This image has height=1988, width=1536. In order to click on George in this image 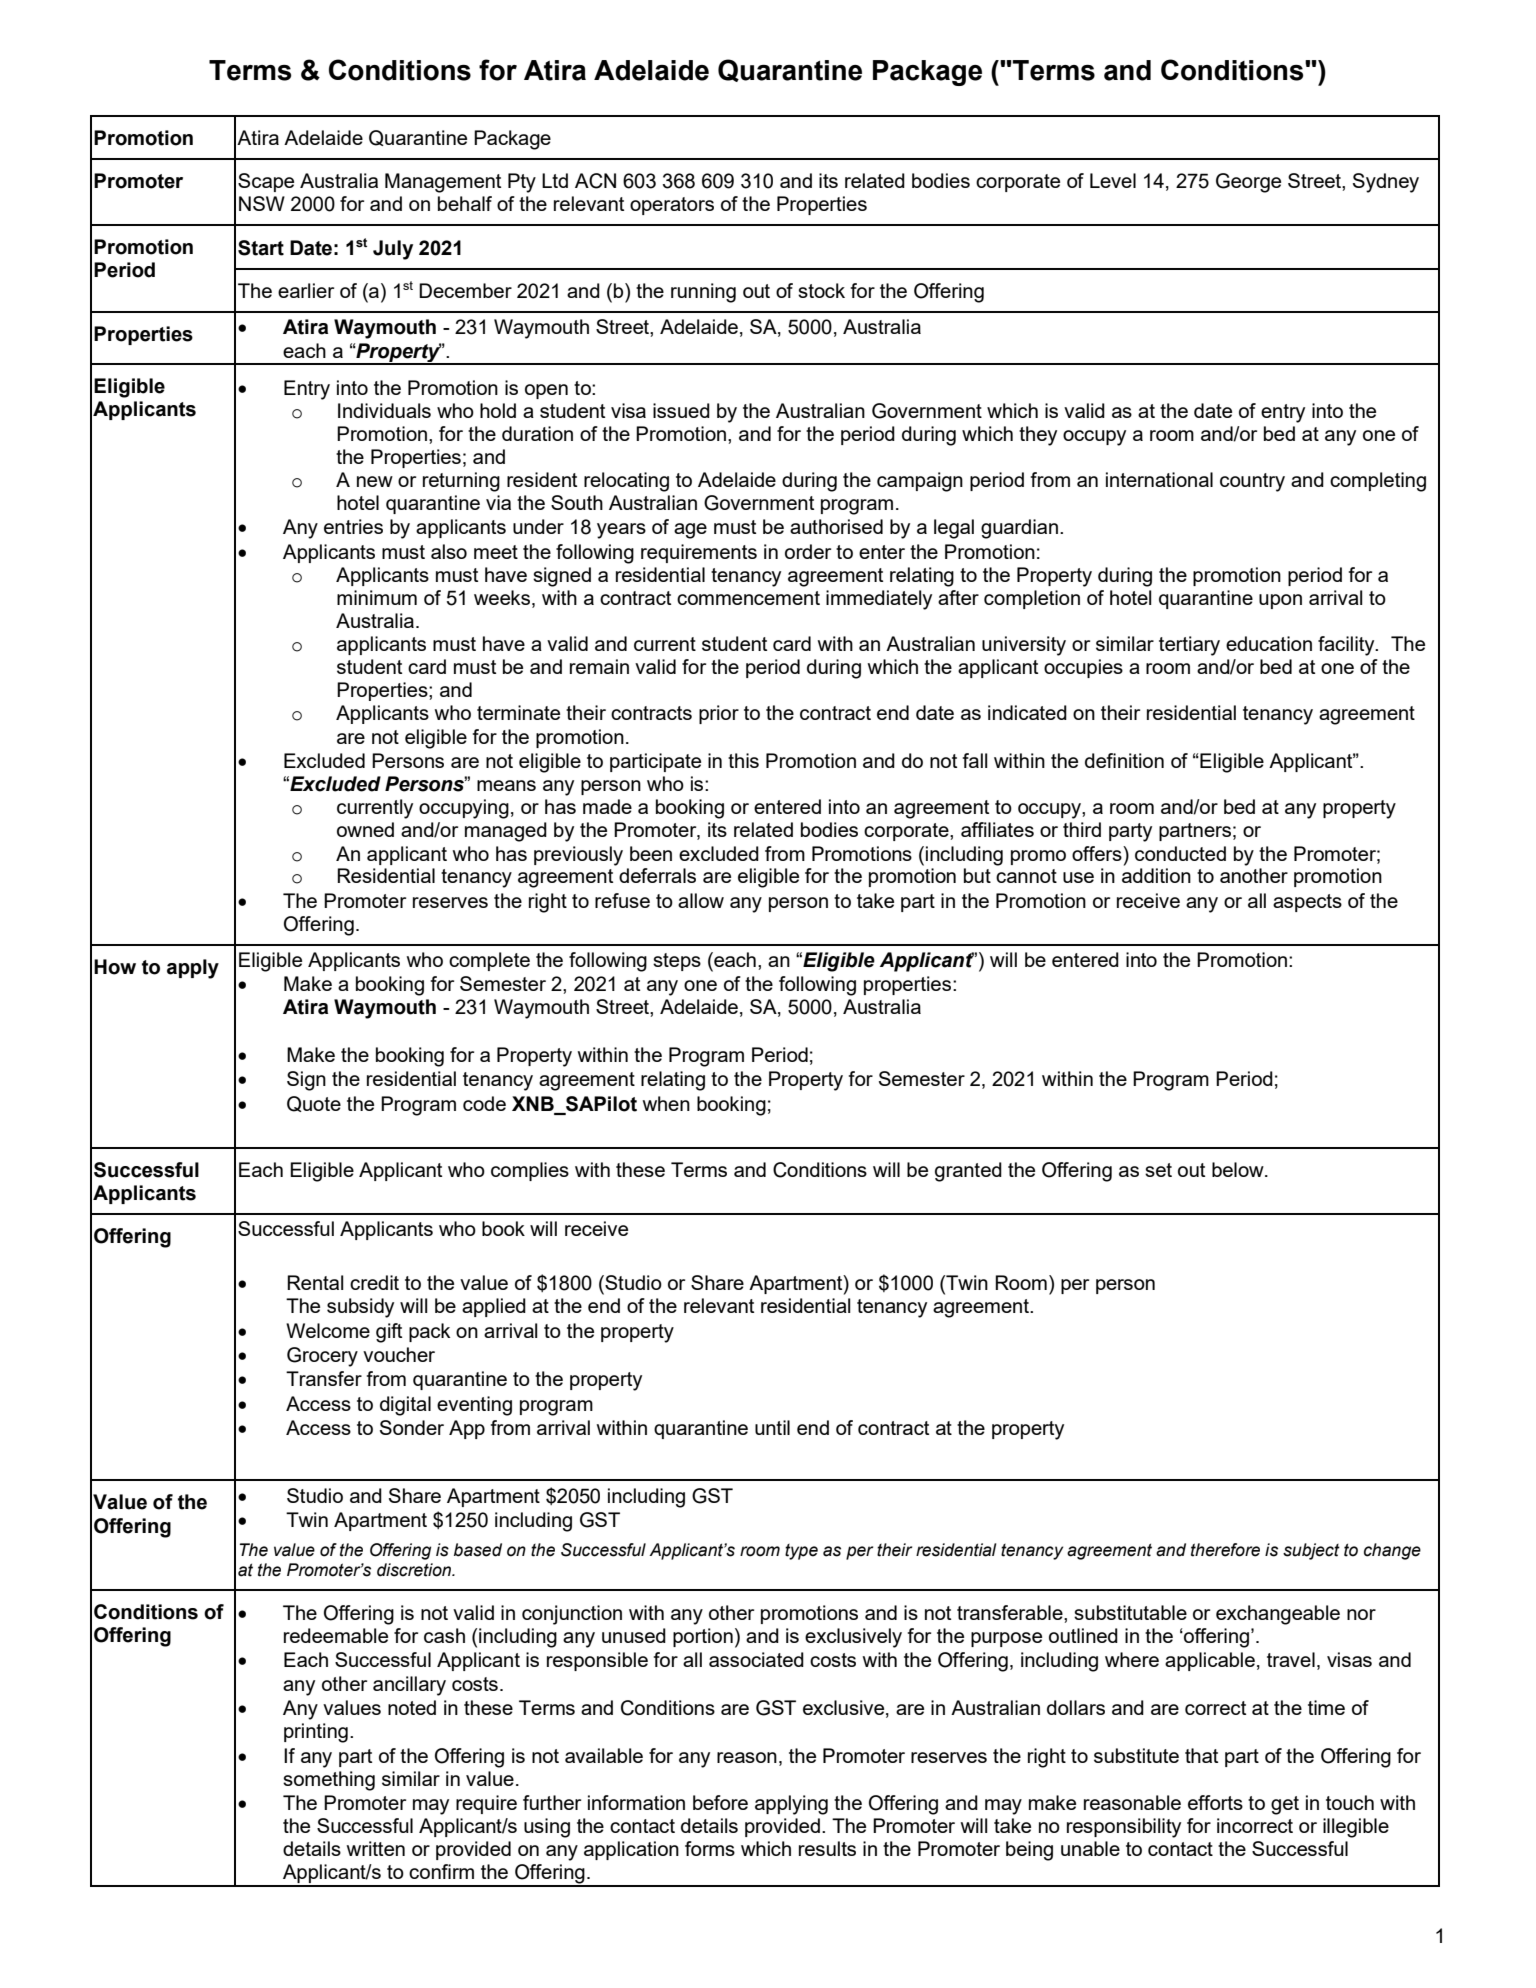, I will do `click(1248, 183)`.
